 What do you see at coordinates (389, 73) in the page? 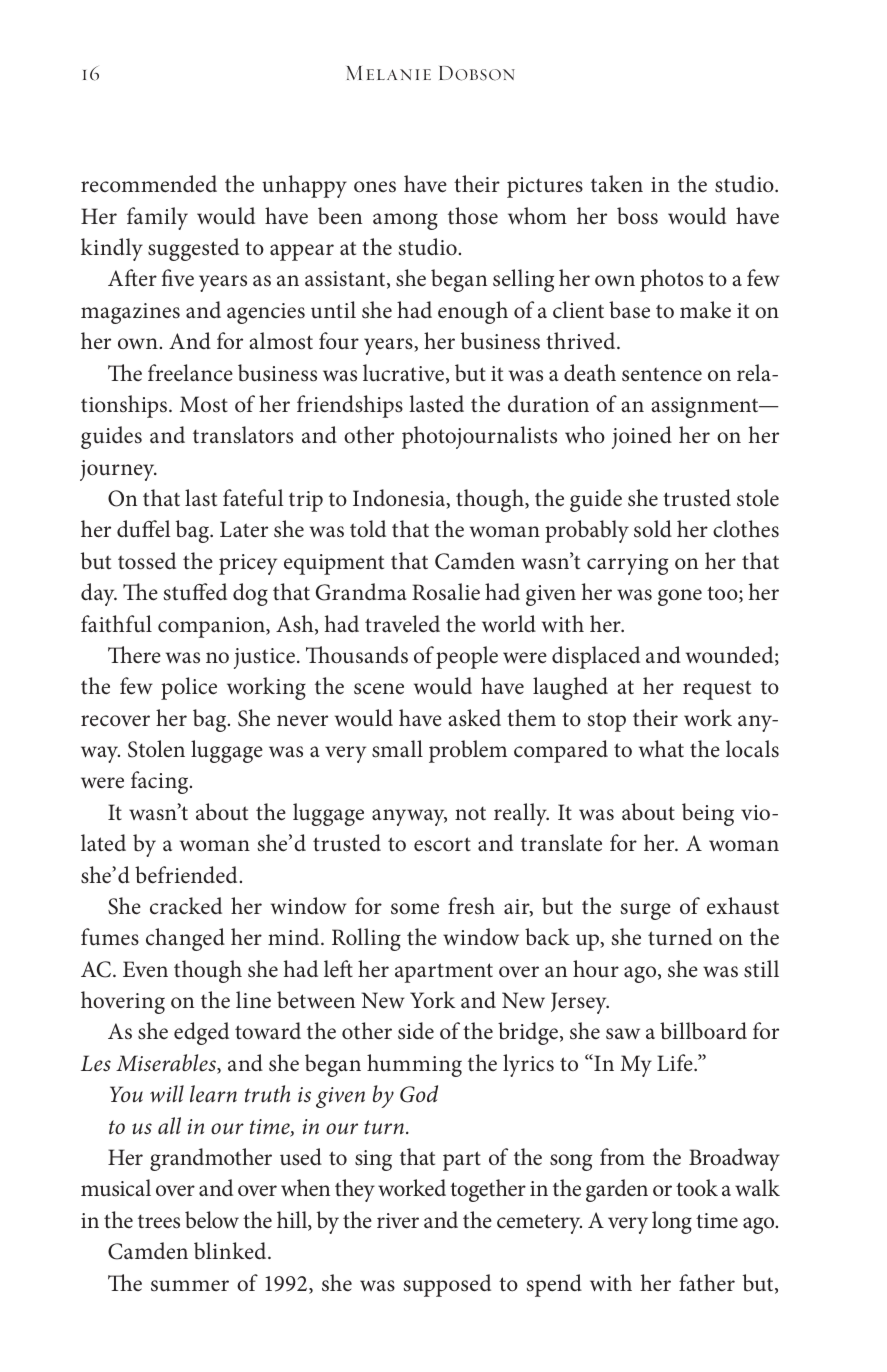
I see `Melanie` at bounding box center [389, 73].
